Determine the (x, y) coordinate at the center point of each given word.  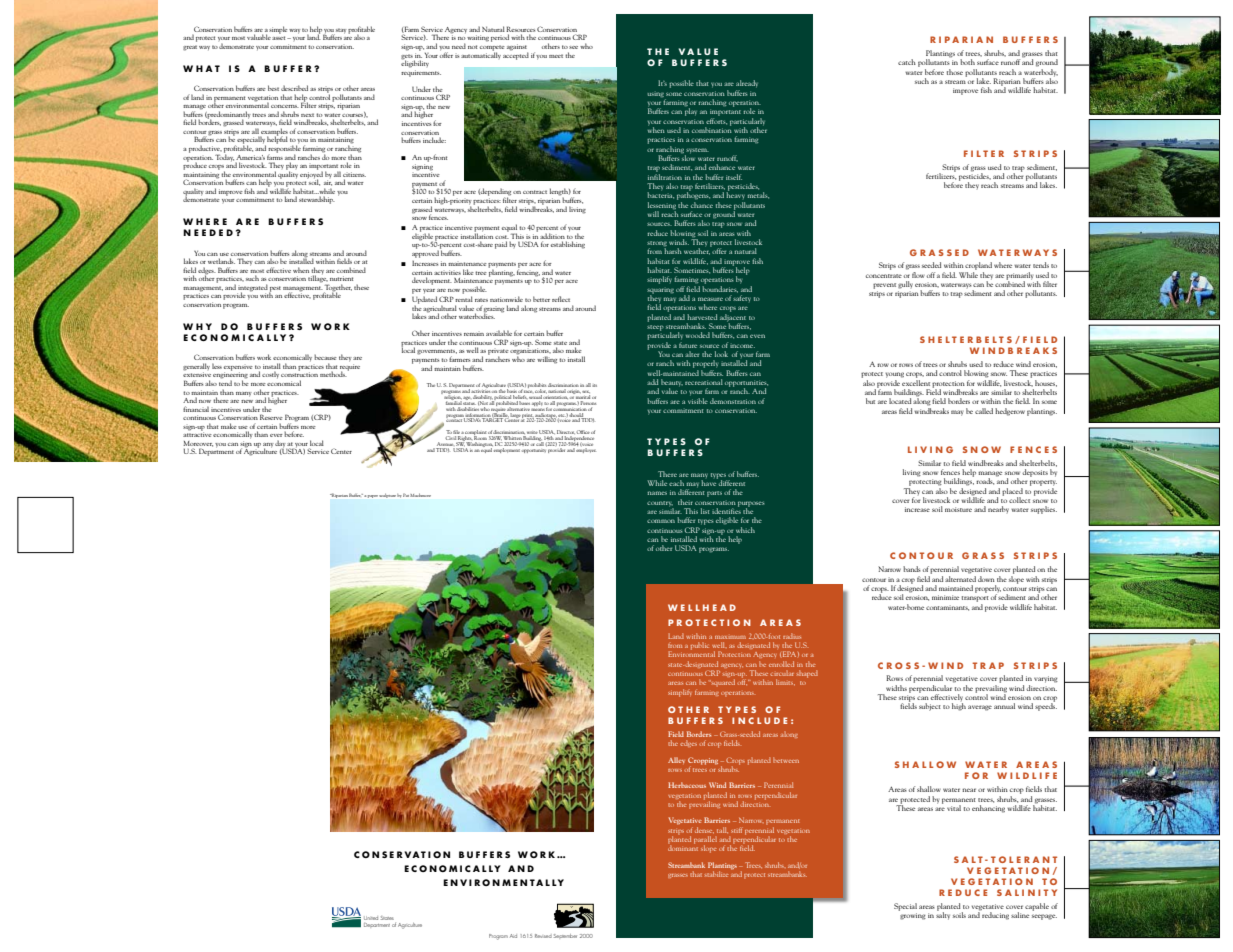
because (325, 357)
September (565, 936)
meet (556, 56)
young (894, 375)
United (371, 918)
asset (280, 38)
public (700, 646)
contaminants (947, 608)
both (967, 62)
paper (373, 496)
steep (655, 328)
